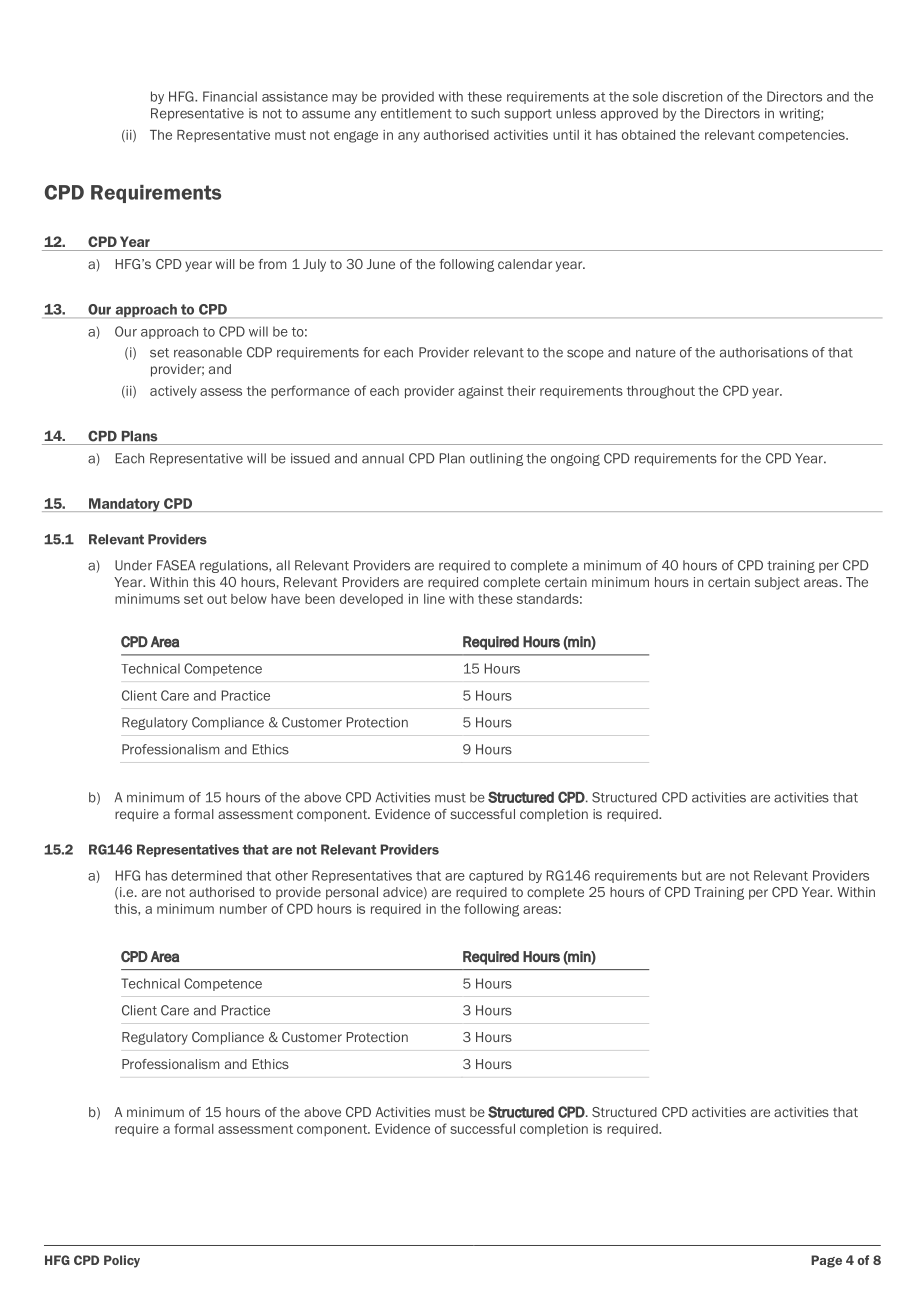 The width and height of the image is (924, 1308). What do you see at coordinates (496, 876) in the image?
I see `captured` at bounding box center [496, 876].
